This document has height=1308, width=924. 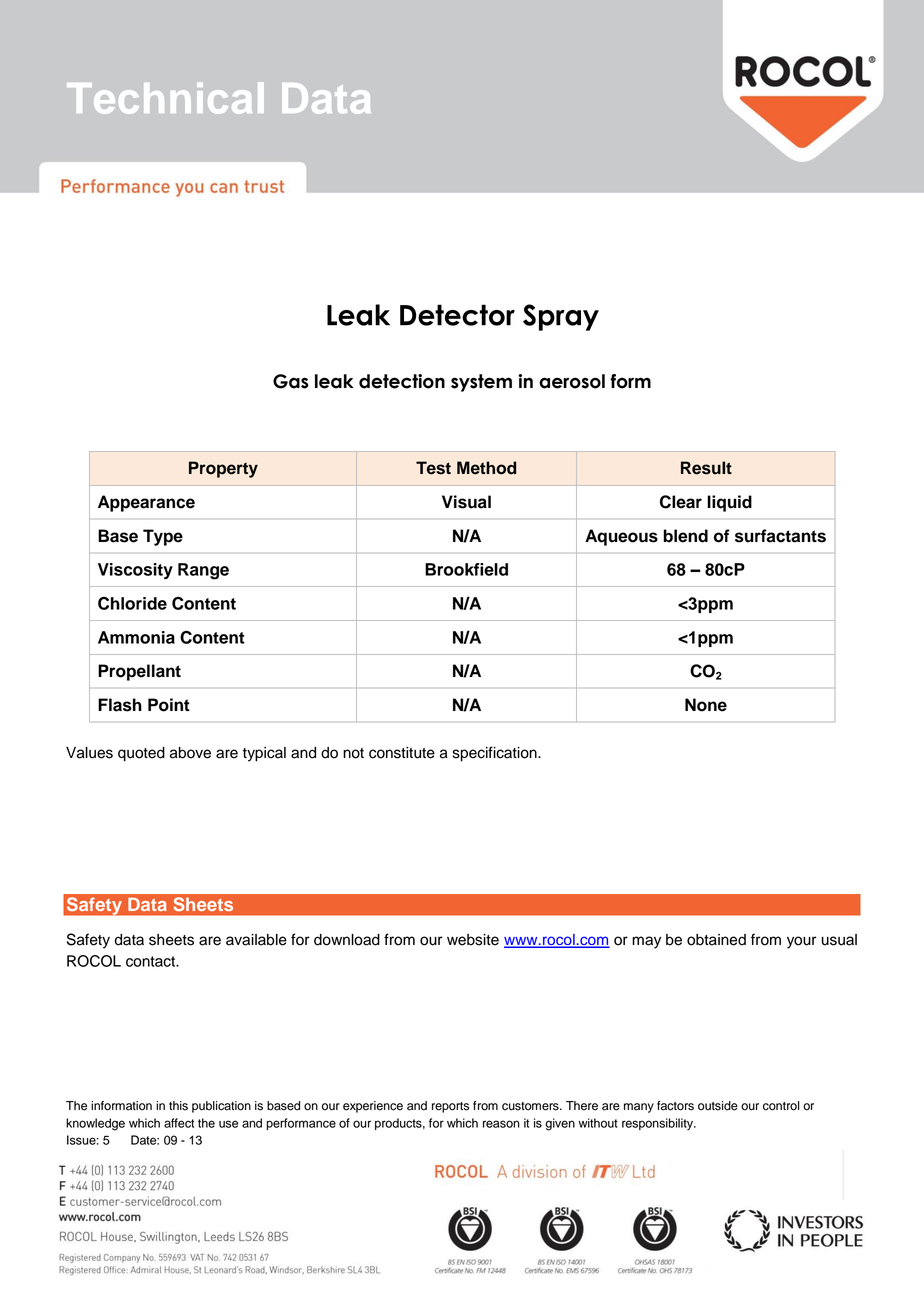 What do you see at coordinates (132, 603) in the document?
I see `Chloride` at bounding box center [132, 603].
